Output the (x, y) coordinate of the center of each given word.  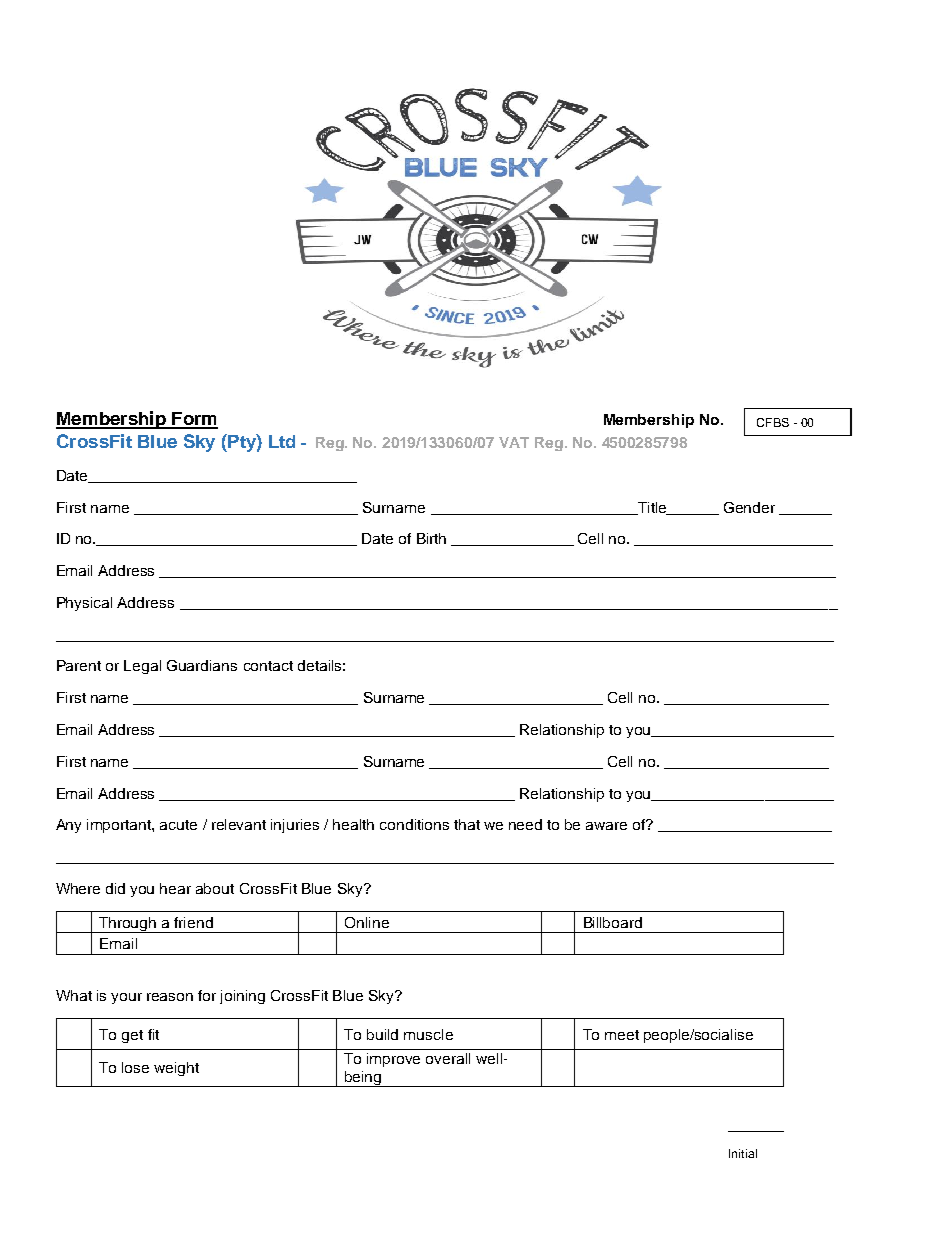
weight (176, 1069)
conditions (414, 824)
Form (194, 420)
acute (178, 825)
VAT (514, 442)
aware (606, 826)
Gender (749, 507)
